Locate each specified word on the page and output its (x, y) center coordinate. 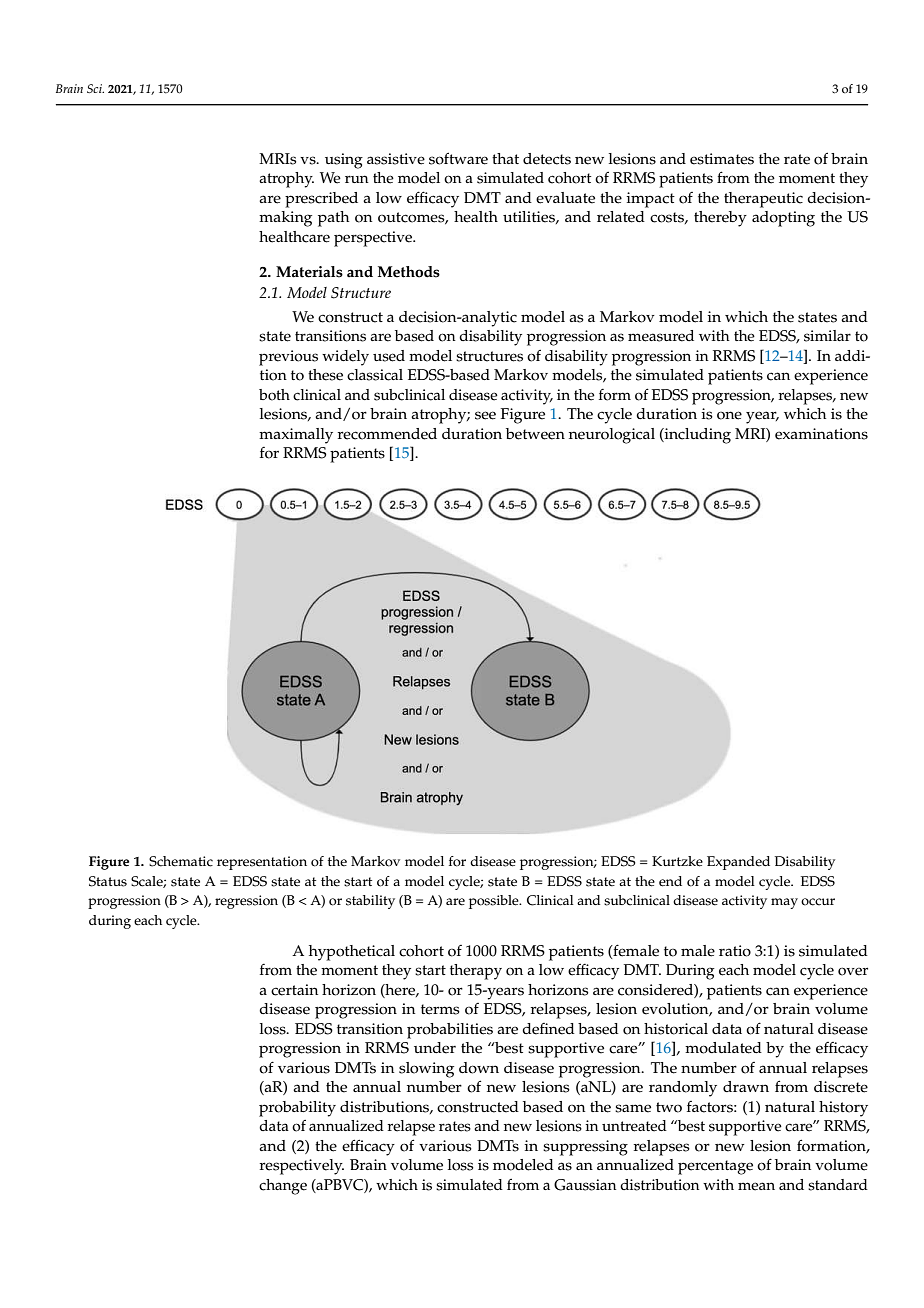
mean (756, 1186)
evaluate (565, 198)
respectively (301, 1167)
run (357, 179)
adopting (783, 219)
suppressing (585, 1148)
